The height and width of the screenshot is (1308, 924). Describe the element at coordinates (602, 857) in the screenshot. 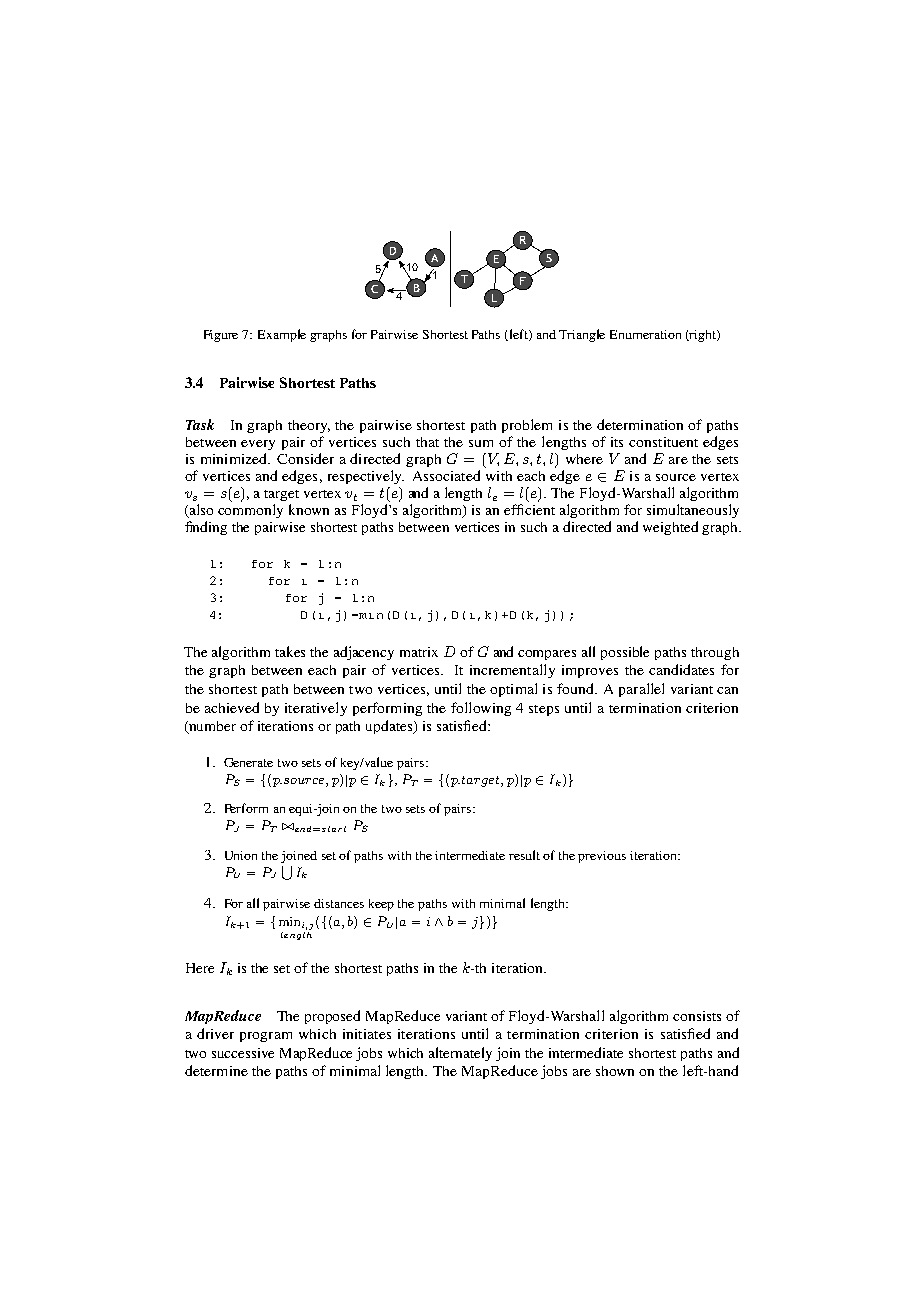

I see `previous` at that location.
